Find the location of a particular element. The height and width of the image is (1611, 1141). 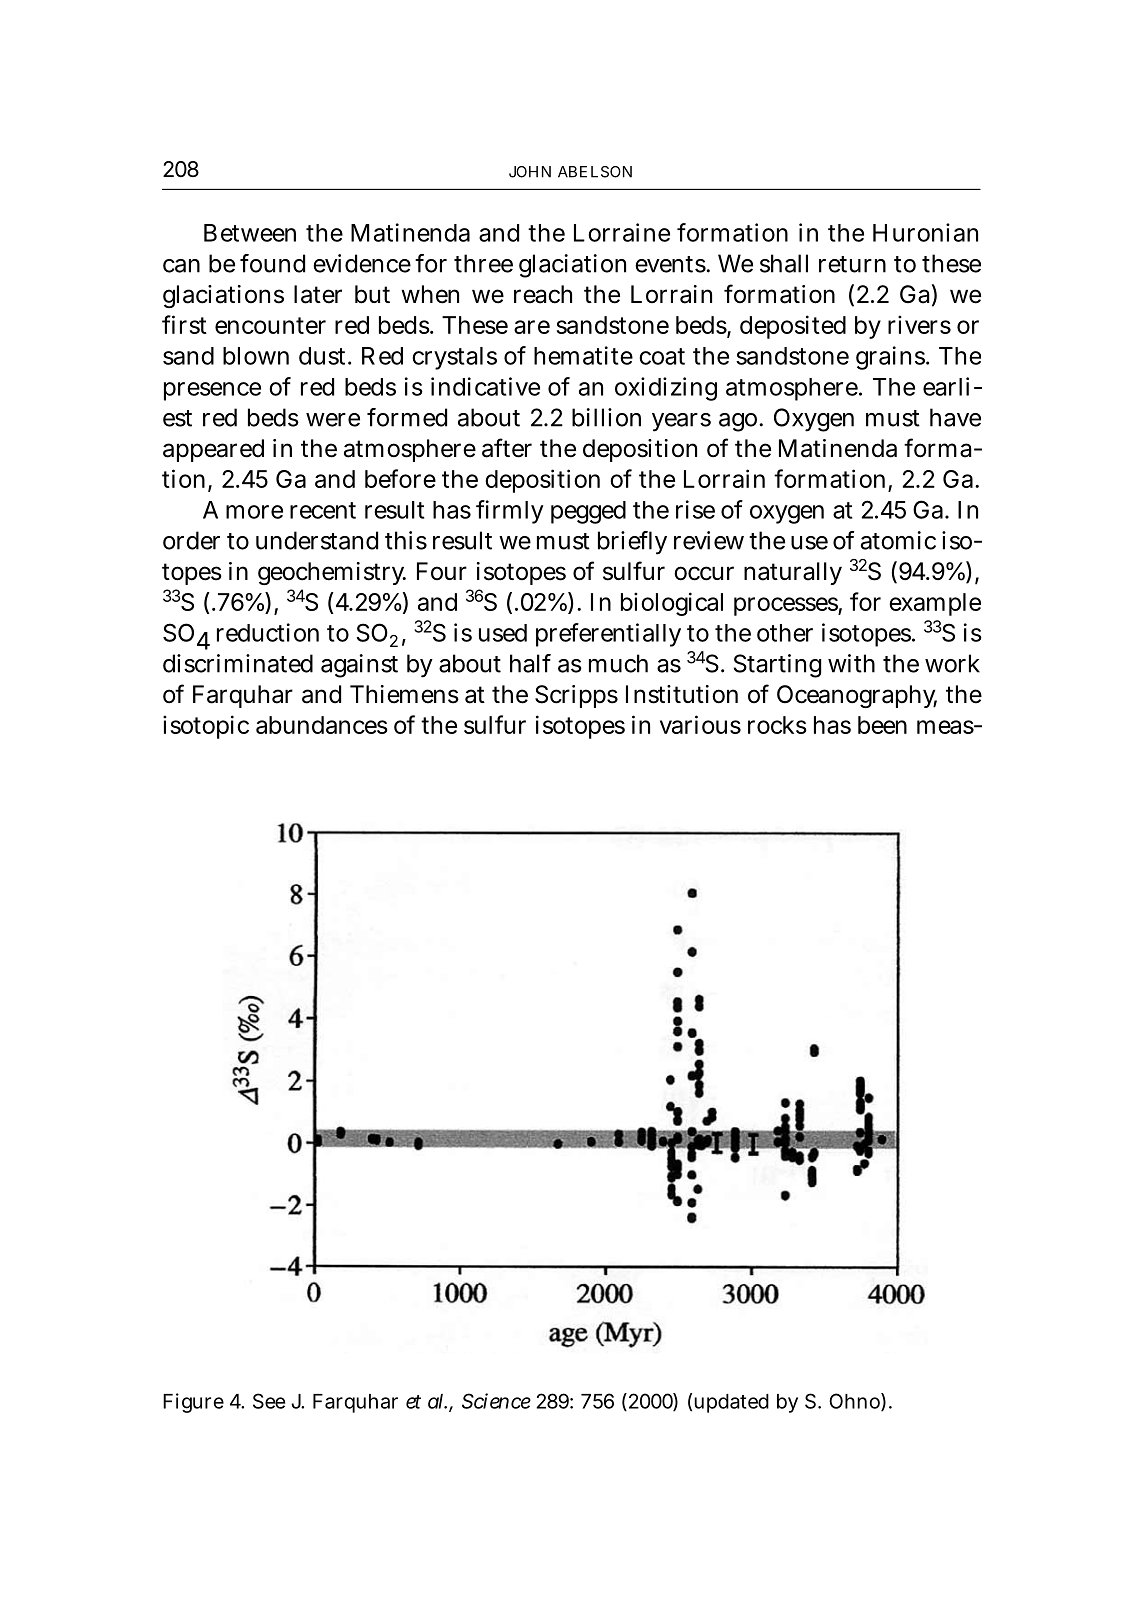

return is located at coordinates (852, 264).
